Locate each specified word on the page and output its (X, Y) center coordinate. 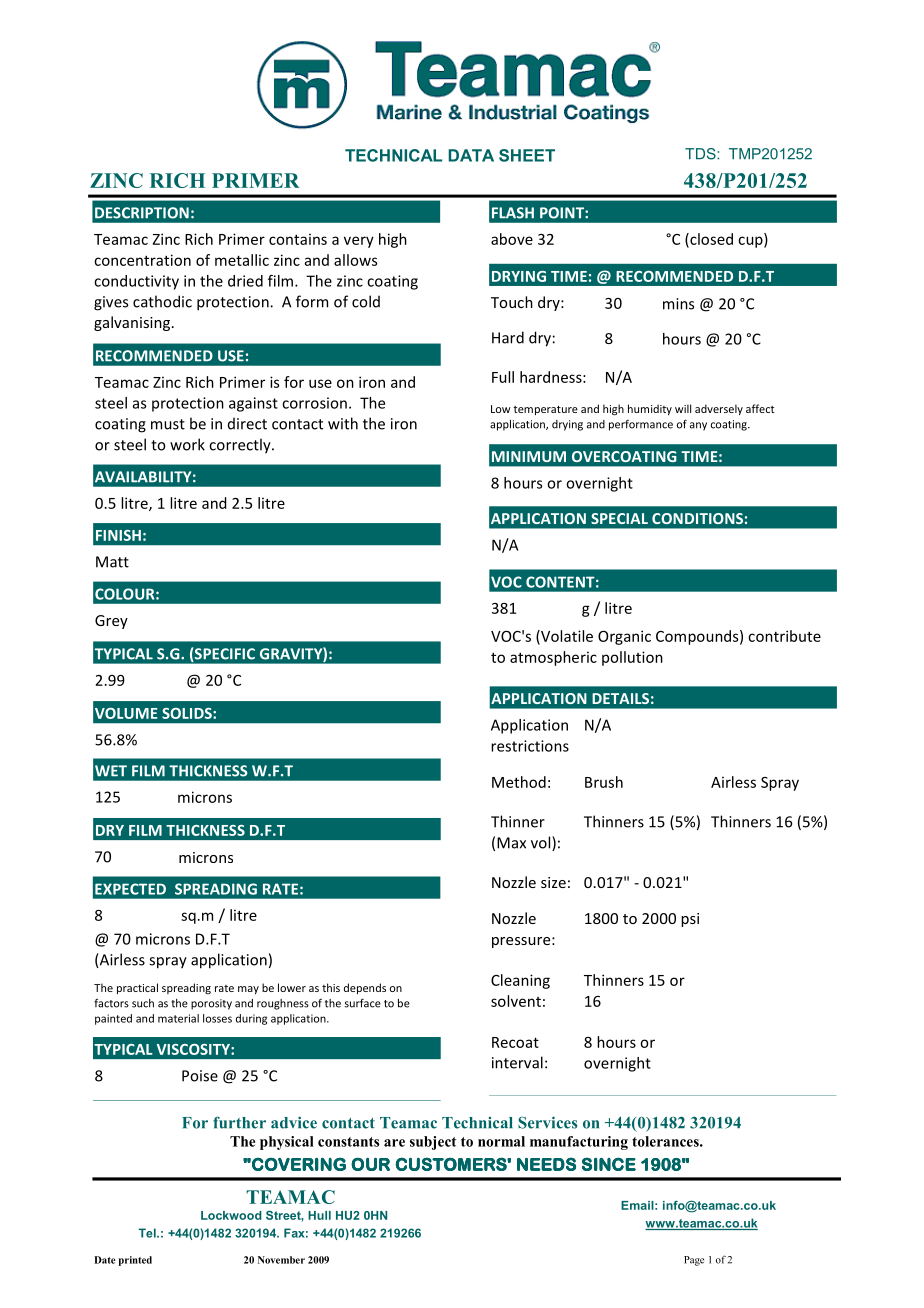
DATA (471, 155)
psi (690, 920)
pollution (632, 658)
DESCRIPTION (142, 213)
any (698, 426)
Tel (148, 1233)
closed (710, 240)
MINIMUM (529, 456)
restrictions (530, 746)
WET (111, 771)
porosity (211, 1004)
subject (433, 1143)
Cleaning (520, 981)
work (187, 444)
